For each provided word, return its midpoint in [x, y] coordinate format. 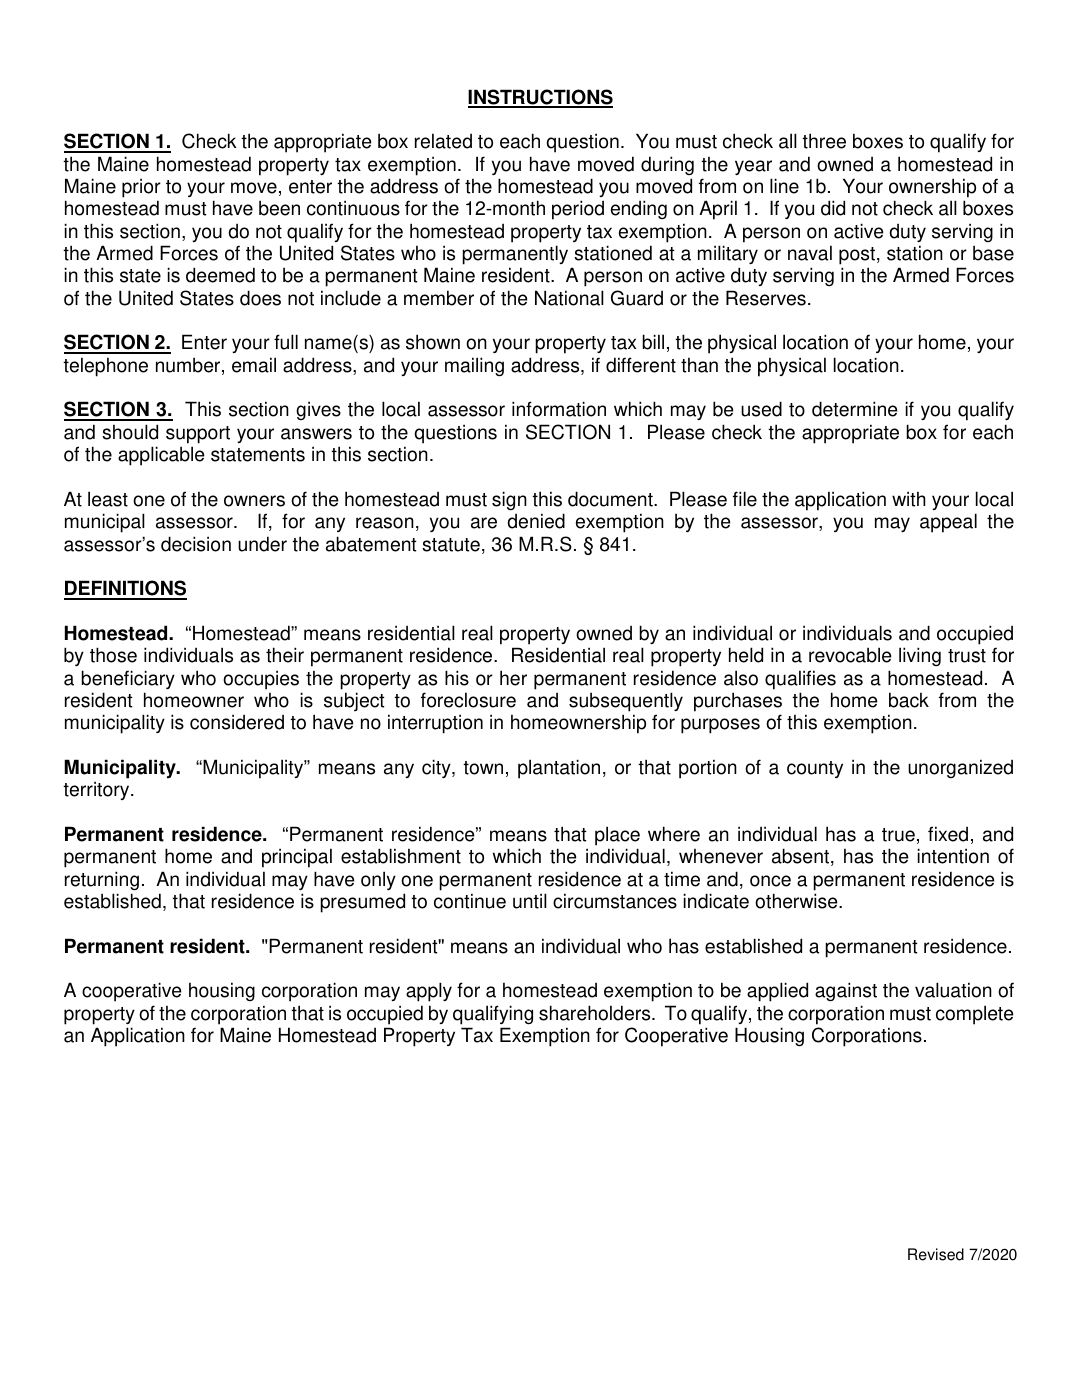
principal [297, 858]
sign [509, 501]
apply [429, 992]
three [824, 141]
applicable [161, 456]
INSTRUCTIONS [540, 98]
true [898, 835]
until [530, 901]
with [909, 499]
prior [141, 188]
